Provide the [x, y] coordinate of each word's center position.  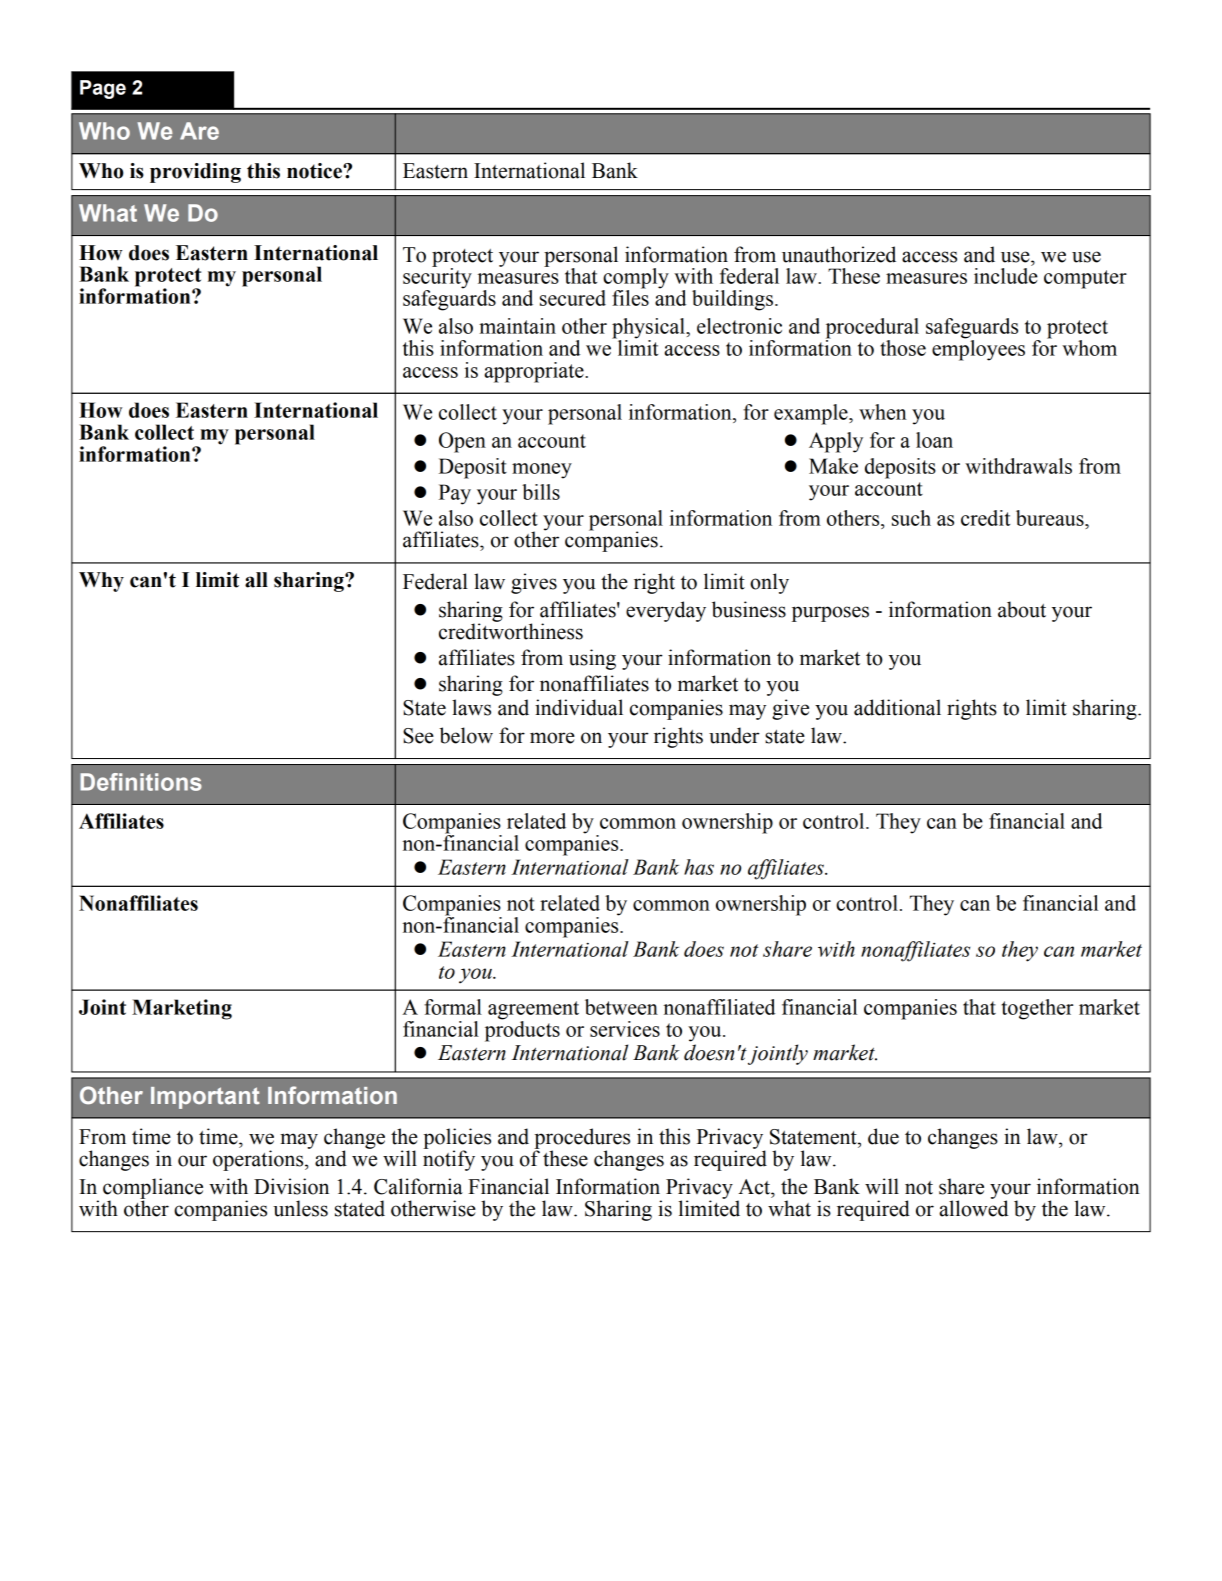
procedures [582, 1139]
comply [635, 279]
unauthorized [839, 254]
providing [195, 173]
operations [259, 1160]
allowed [974, 1207]
